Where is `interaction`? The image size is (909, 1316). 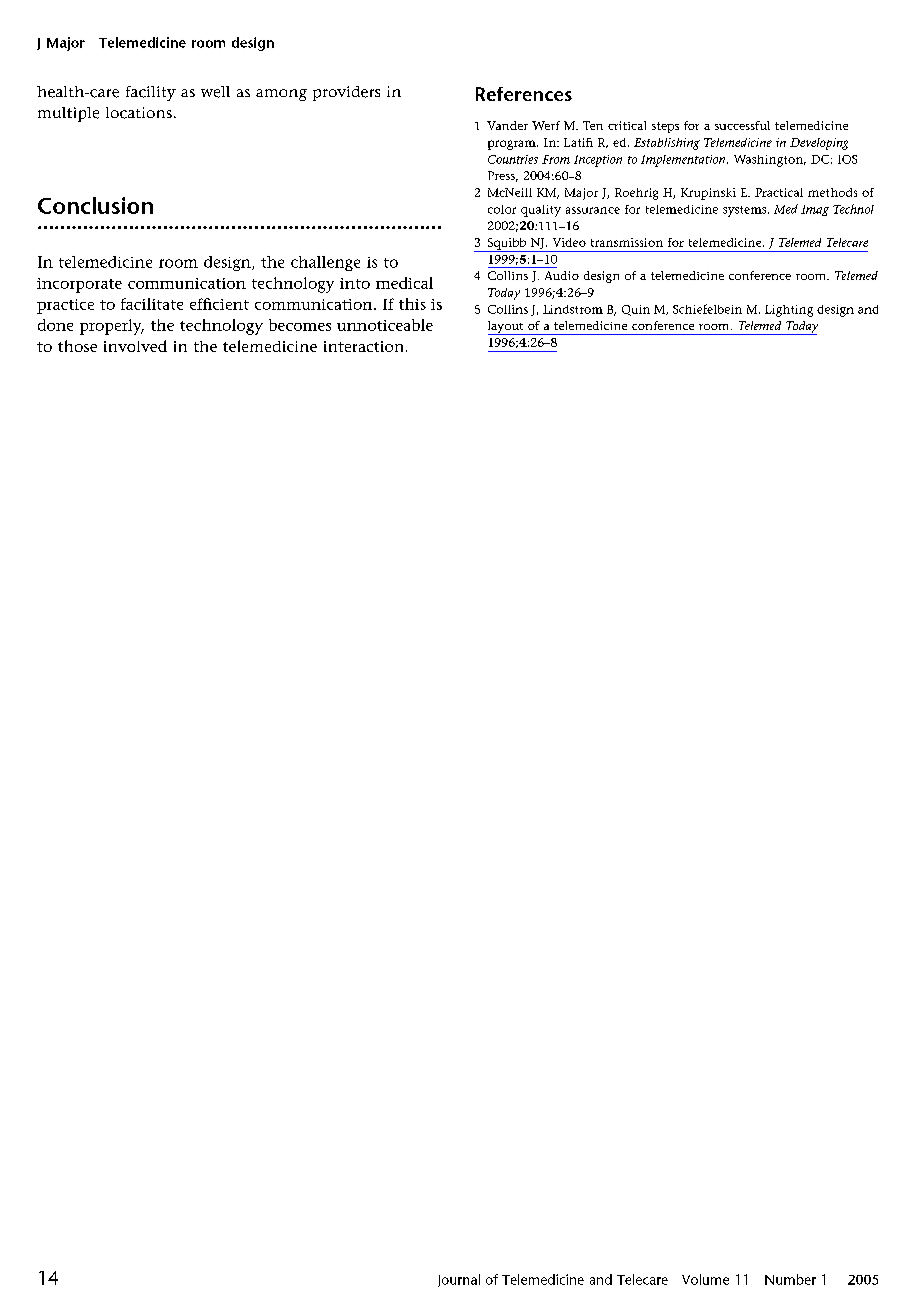
interaction is located at coordinates (363, 346).
